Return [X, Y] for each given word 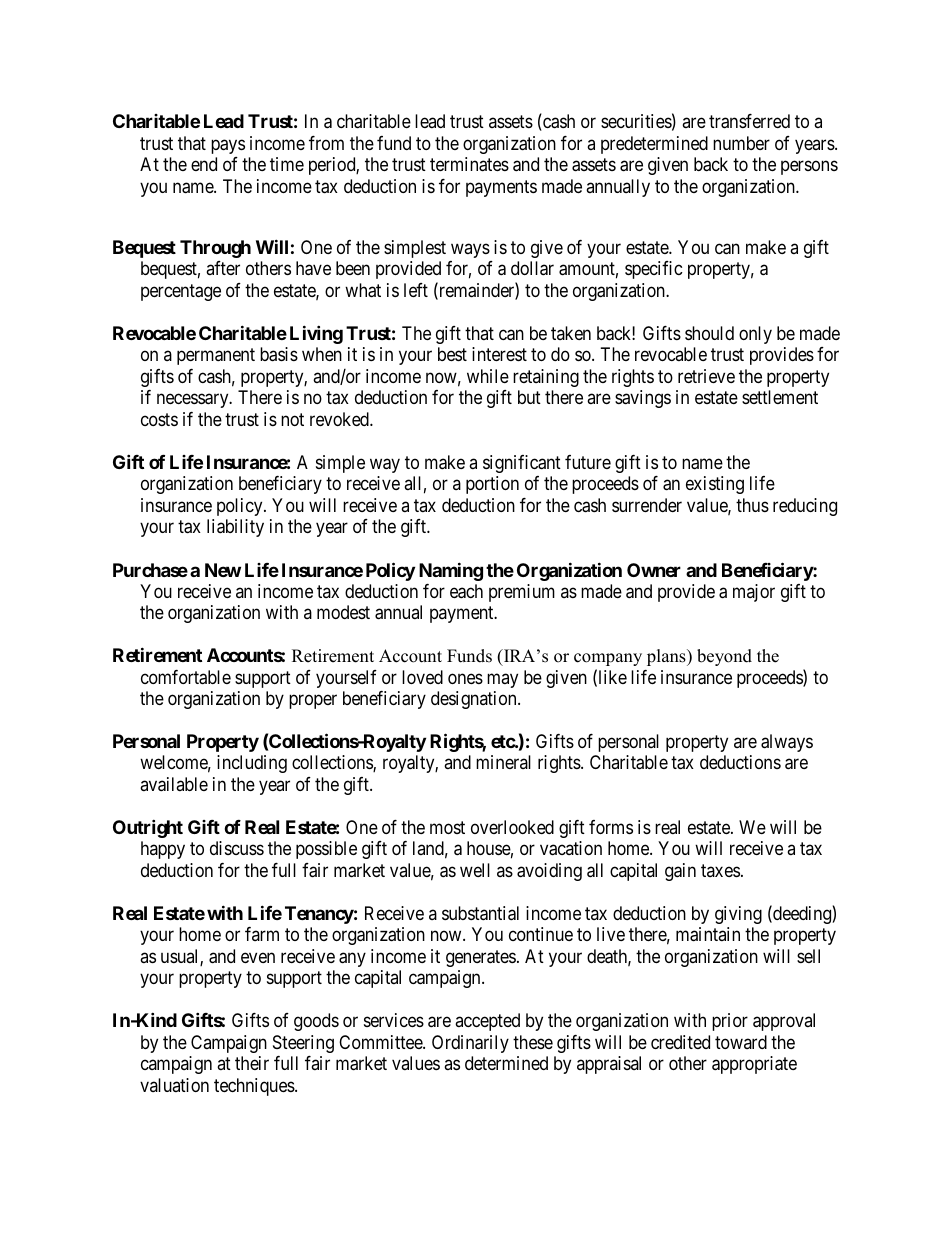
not [292, 419]
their [252, 1063]
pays [228, 146]
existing [715, 485]
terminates [469, 164]
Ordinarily [470, 1044]
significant [522, 464]
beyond [724, 657]
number [741, 143]
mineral [503, 762]
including [252, 764]
